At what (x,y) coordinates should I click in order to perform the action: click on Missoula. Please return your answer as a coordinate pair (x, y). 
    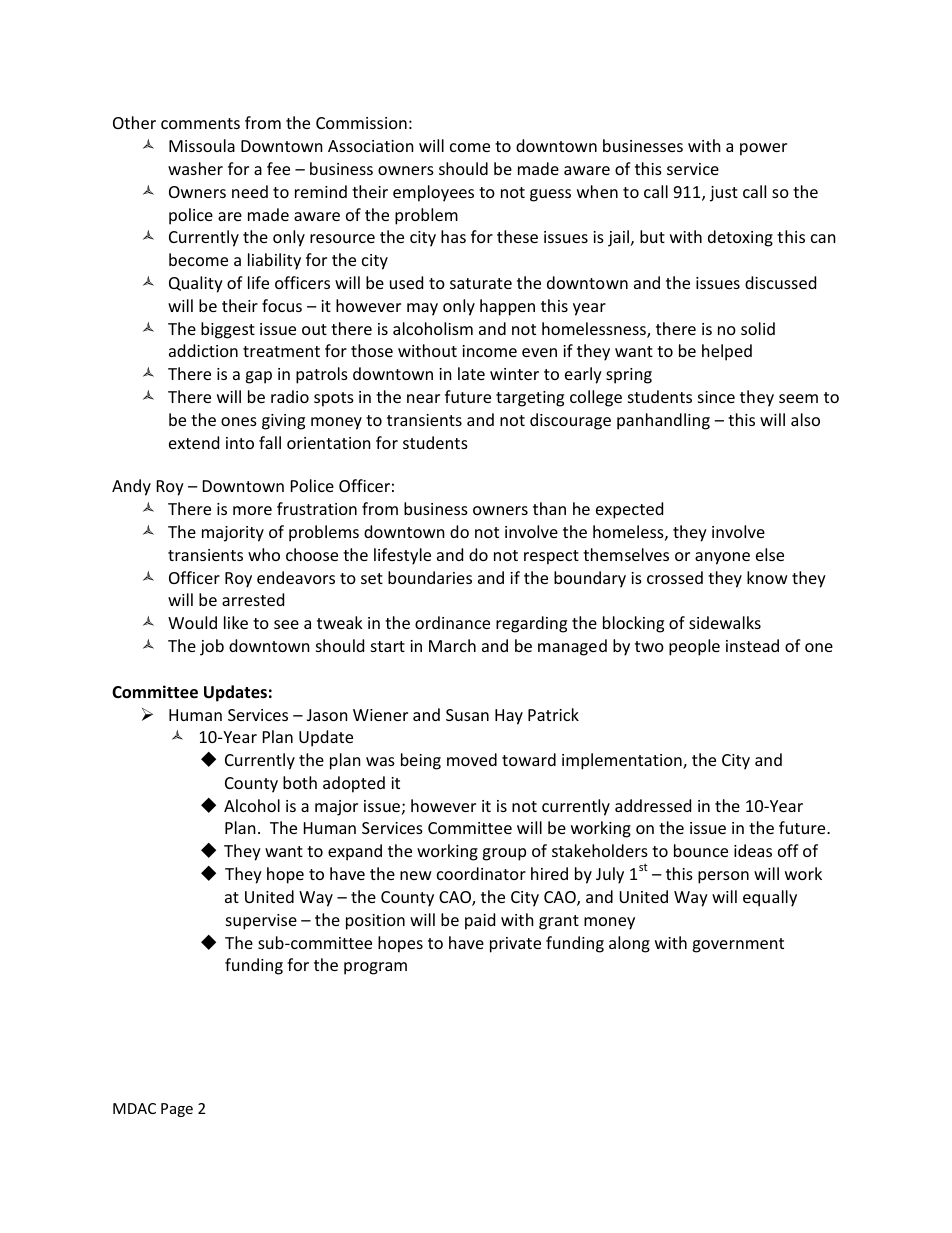
    Looking at the image, I should click on (202, 145).
